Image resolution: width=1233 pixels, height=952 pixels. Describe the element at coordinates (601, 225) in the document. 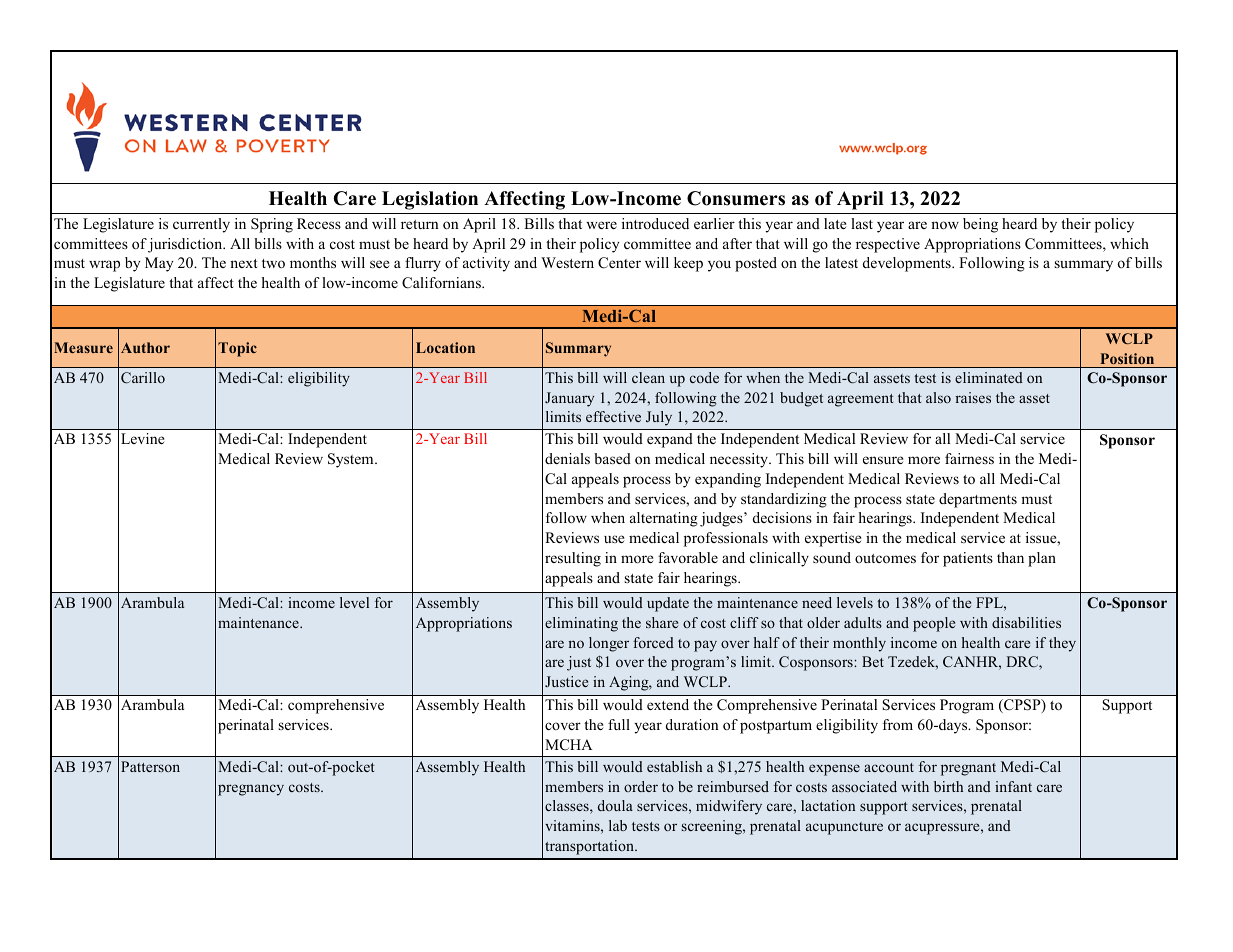

I see `were` at that location.
